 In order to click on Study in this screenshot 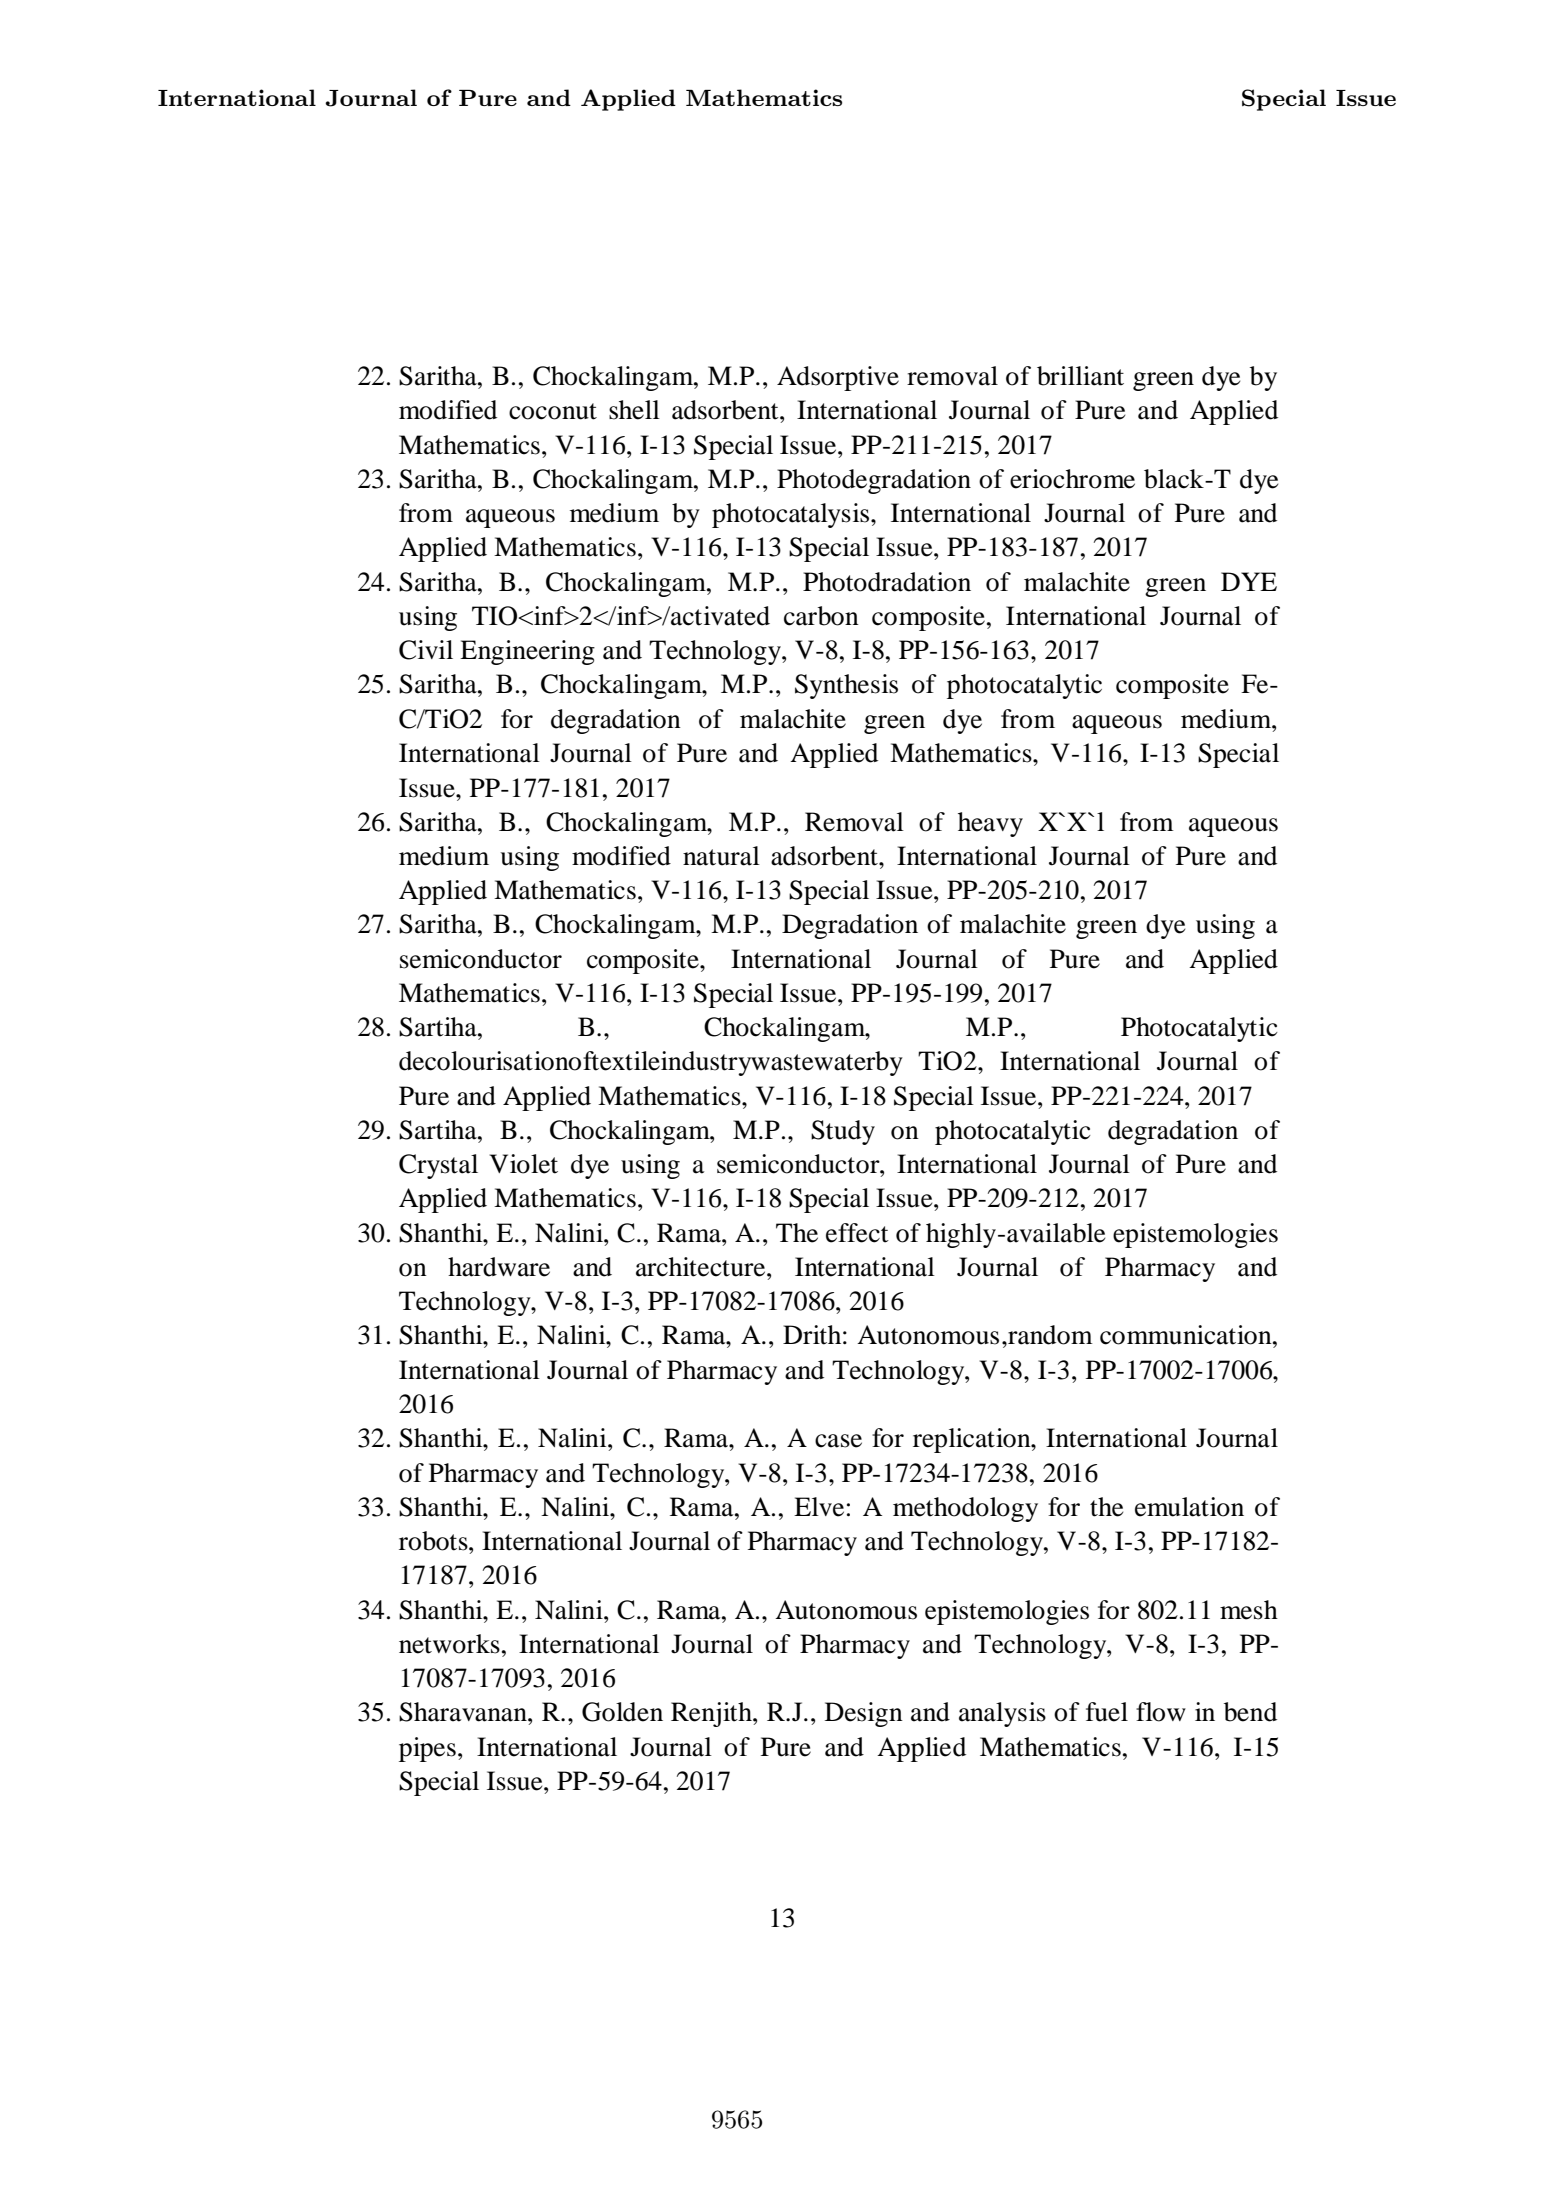, I will do `click(843, 1132)`.
